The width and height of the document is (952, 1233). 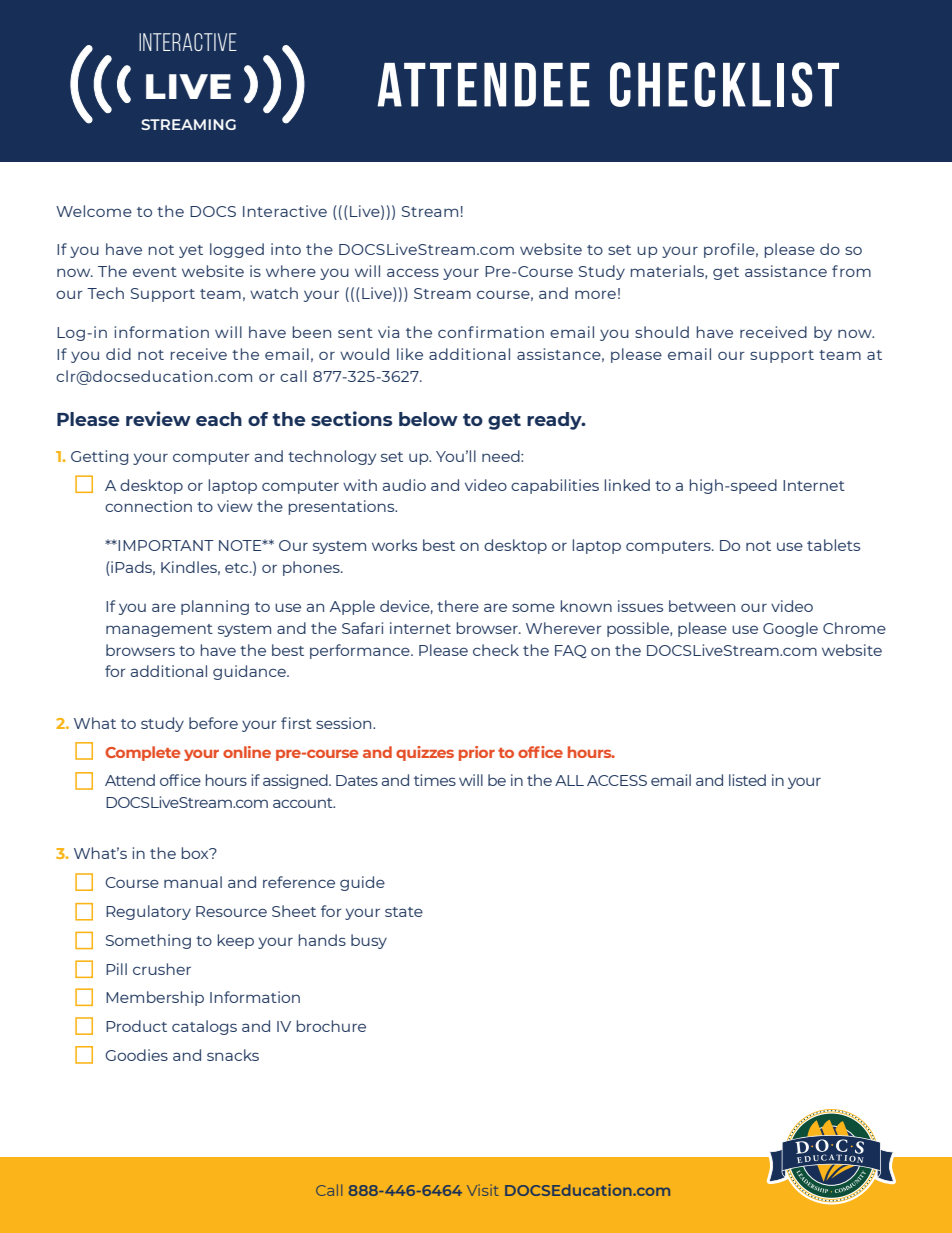 What do you see at coordinates (213, 723) in the document?
I see `before` at bounding box center [213, 723].
